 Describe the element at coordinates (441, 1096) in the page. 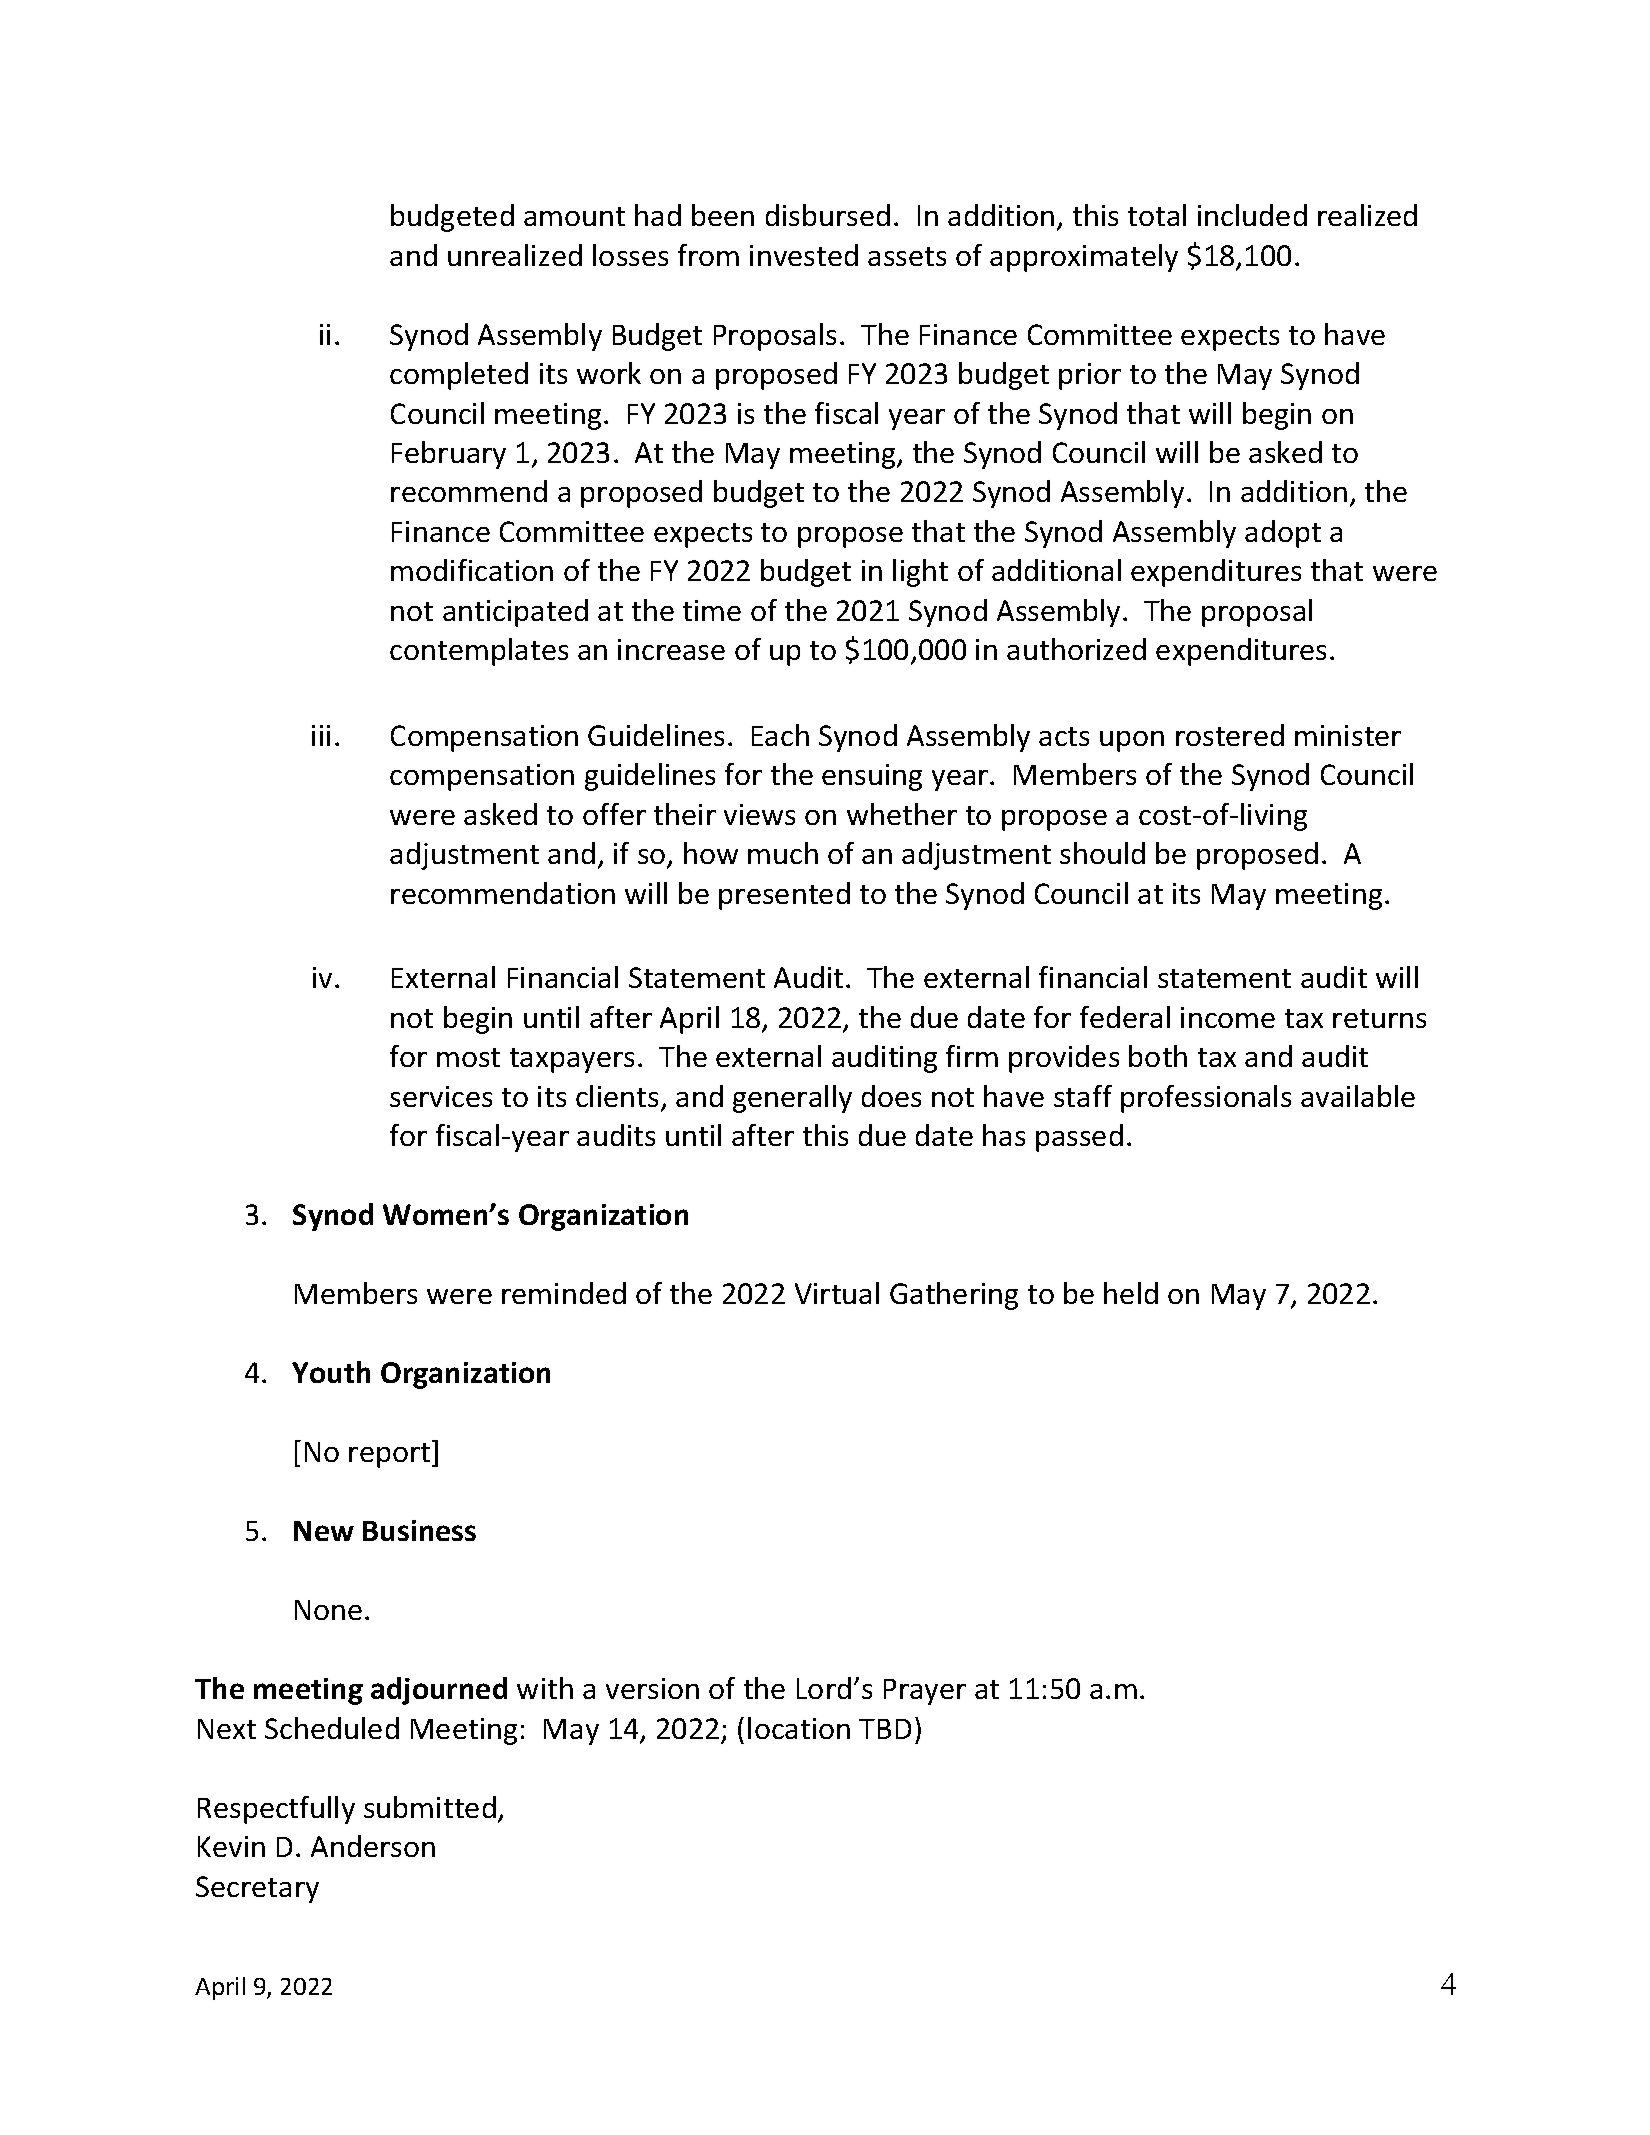

I see `services` at that location.
